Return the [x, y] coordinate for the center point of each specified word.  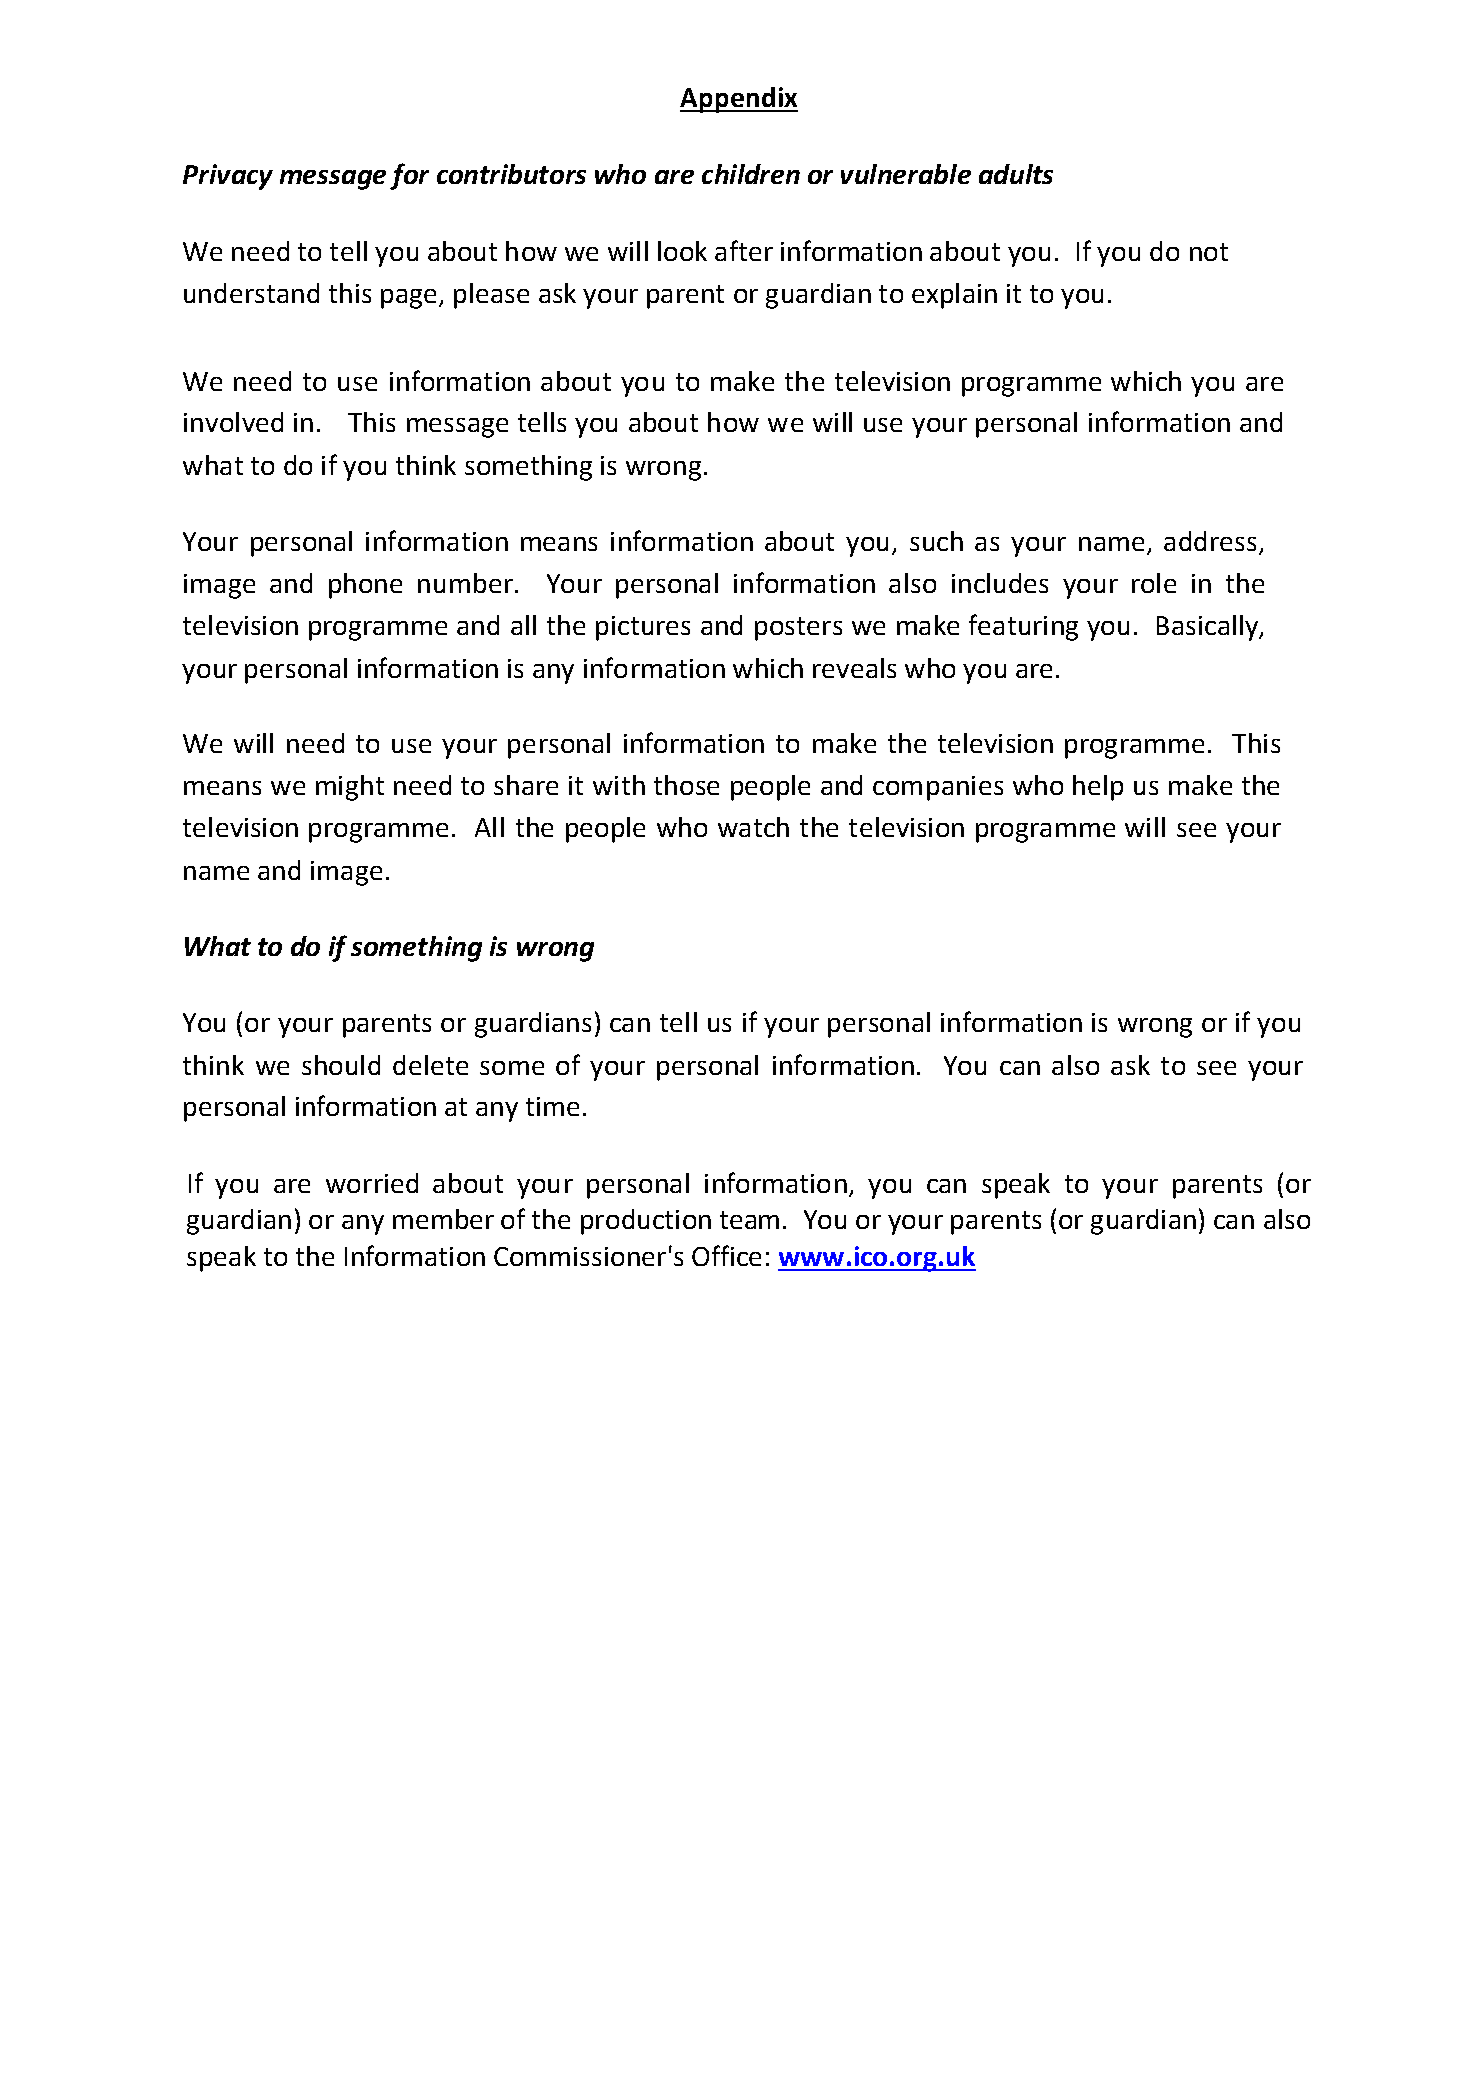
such [936, 541]
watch [753, 827]
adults [1016, 174]
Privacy [228, 177]
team [749, 1220]
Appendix [739, 100]
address [1210, 541]
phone [365, 586]
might [350, 788]
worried [372, 1183]
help [1098, 788]
